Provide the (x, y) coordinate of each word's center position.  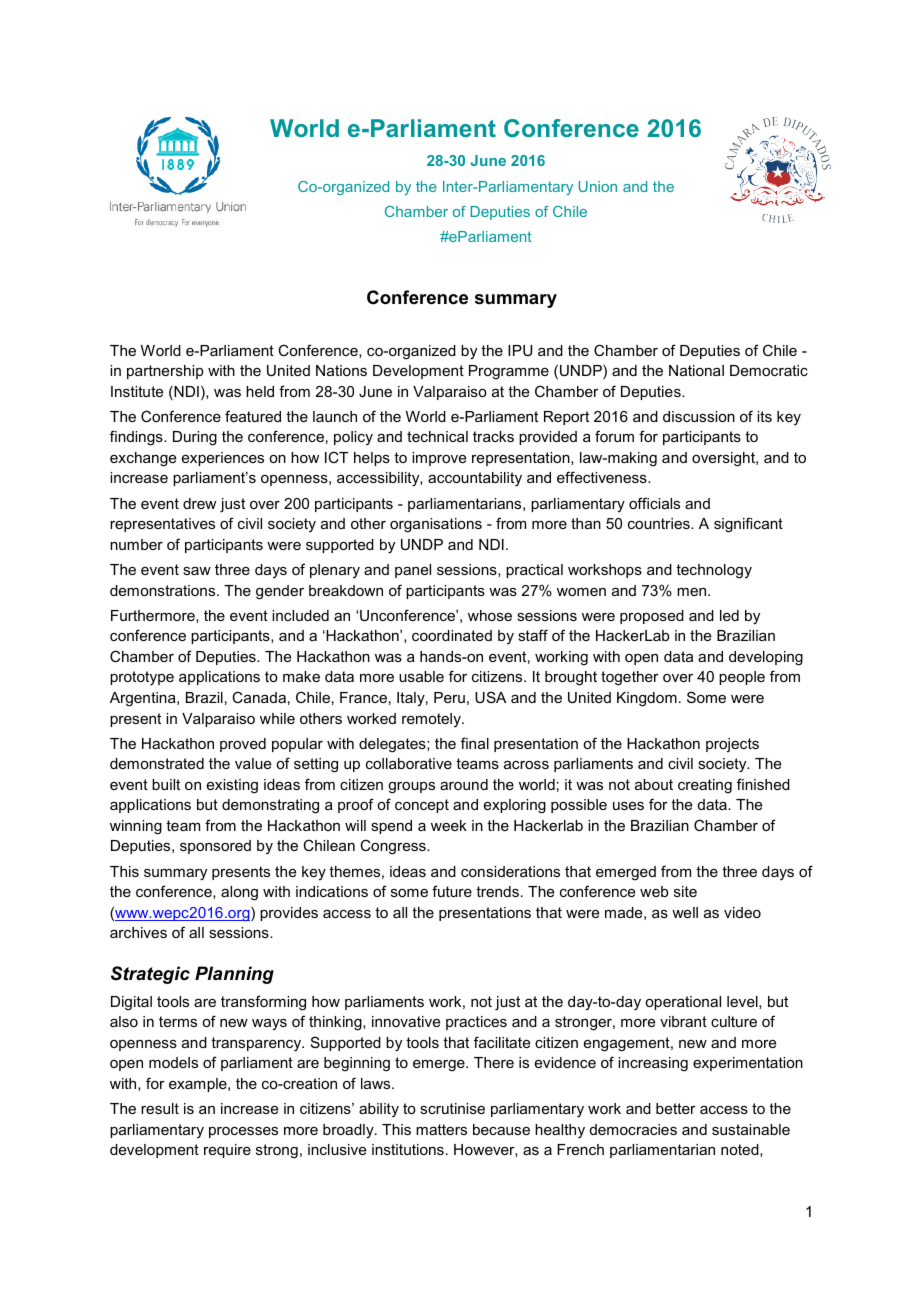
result (160, 1108)
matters (441, 1129)
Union (598, 186)
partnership (165, 372)
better (676, 1108)
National (696, 370)
